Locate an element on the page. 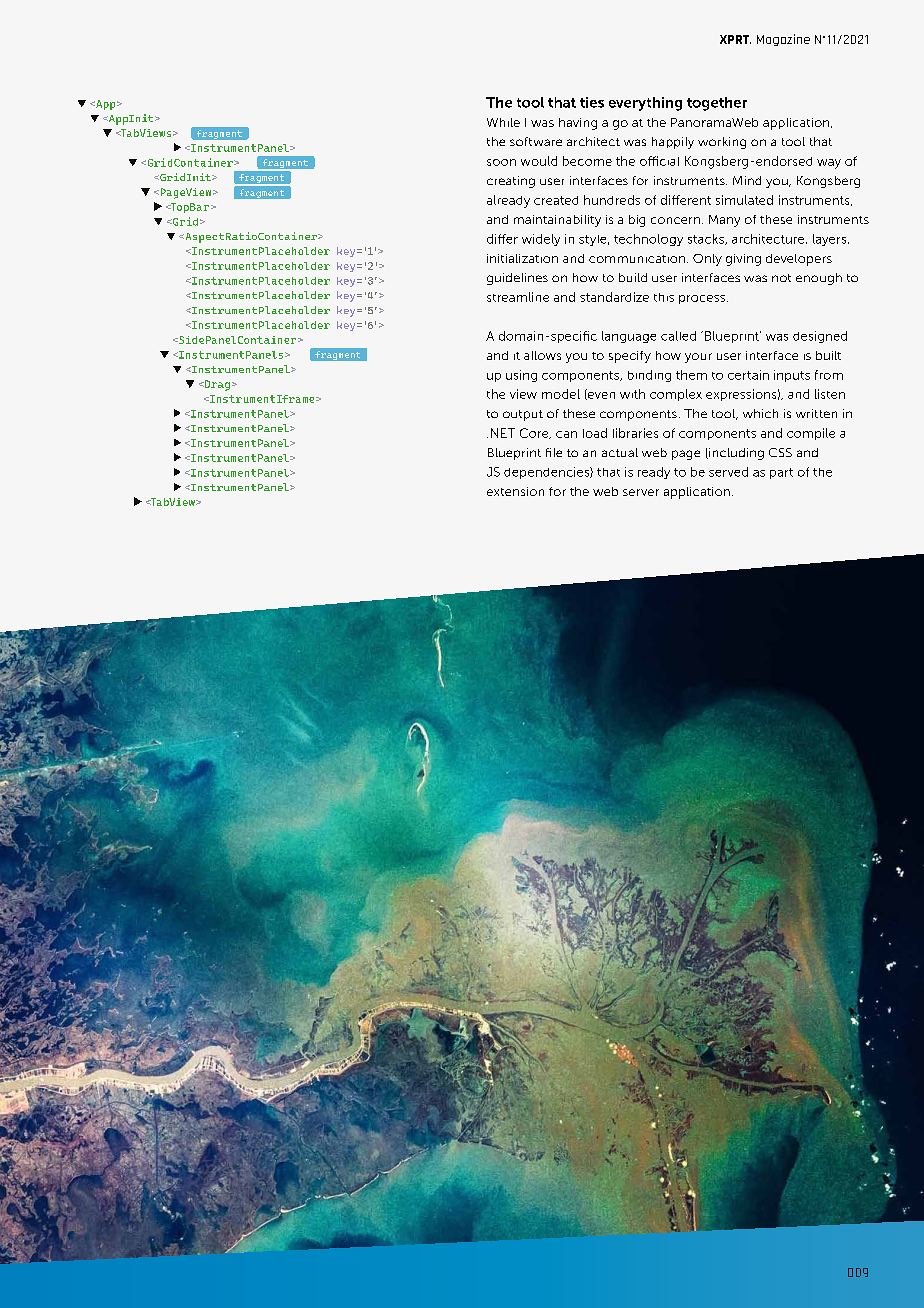 Image resolution: width=924 pixels, height=1308 pixels. Magazine is located at coordinates (783, 40).
